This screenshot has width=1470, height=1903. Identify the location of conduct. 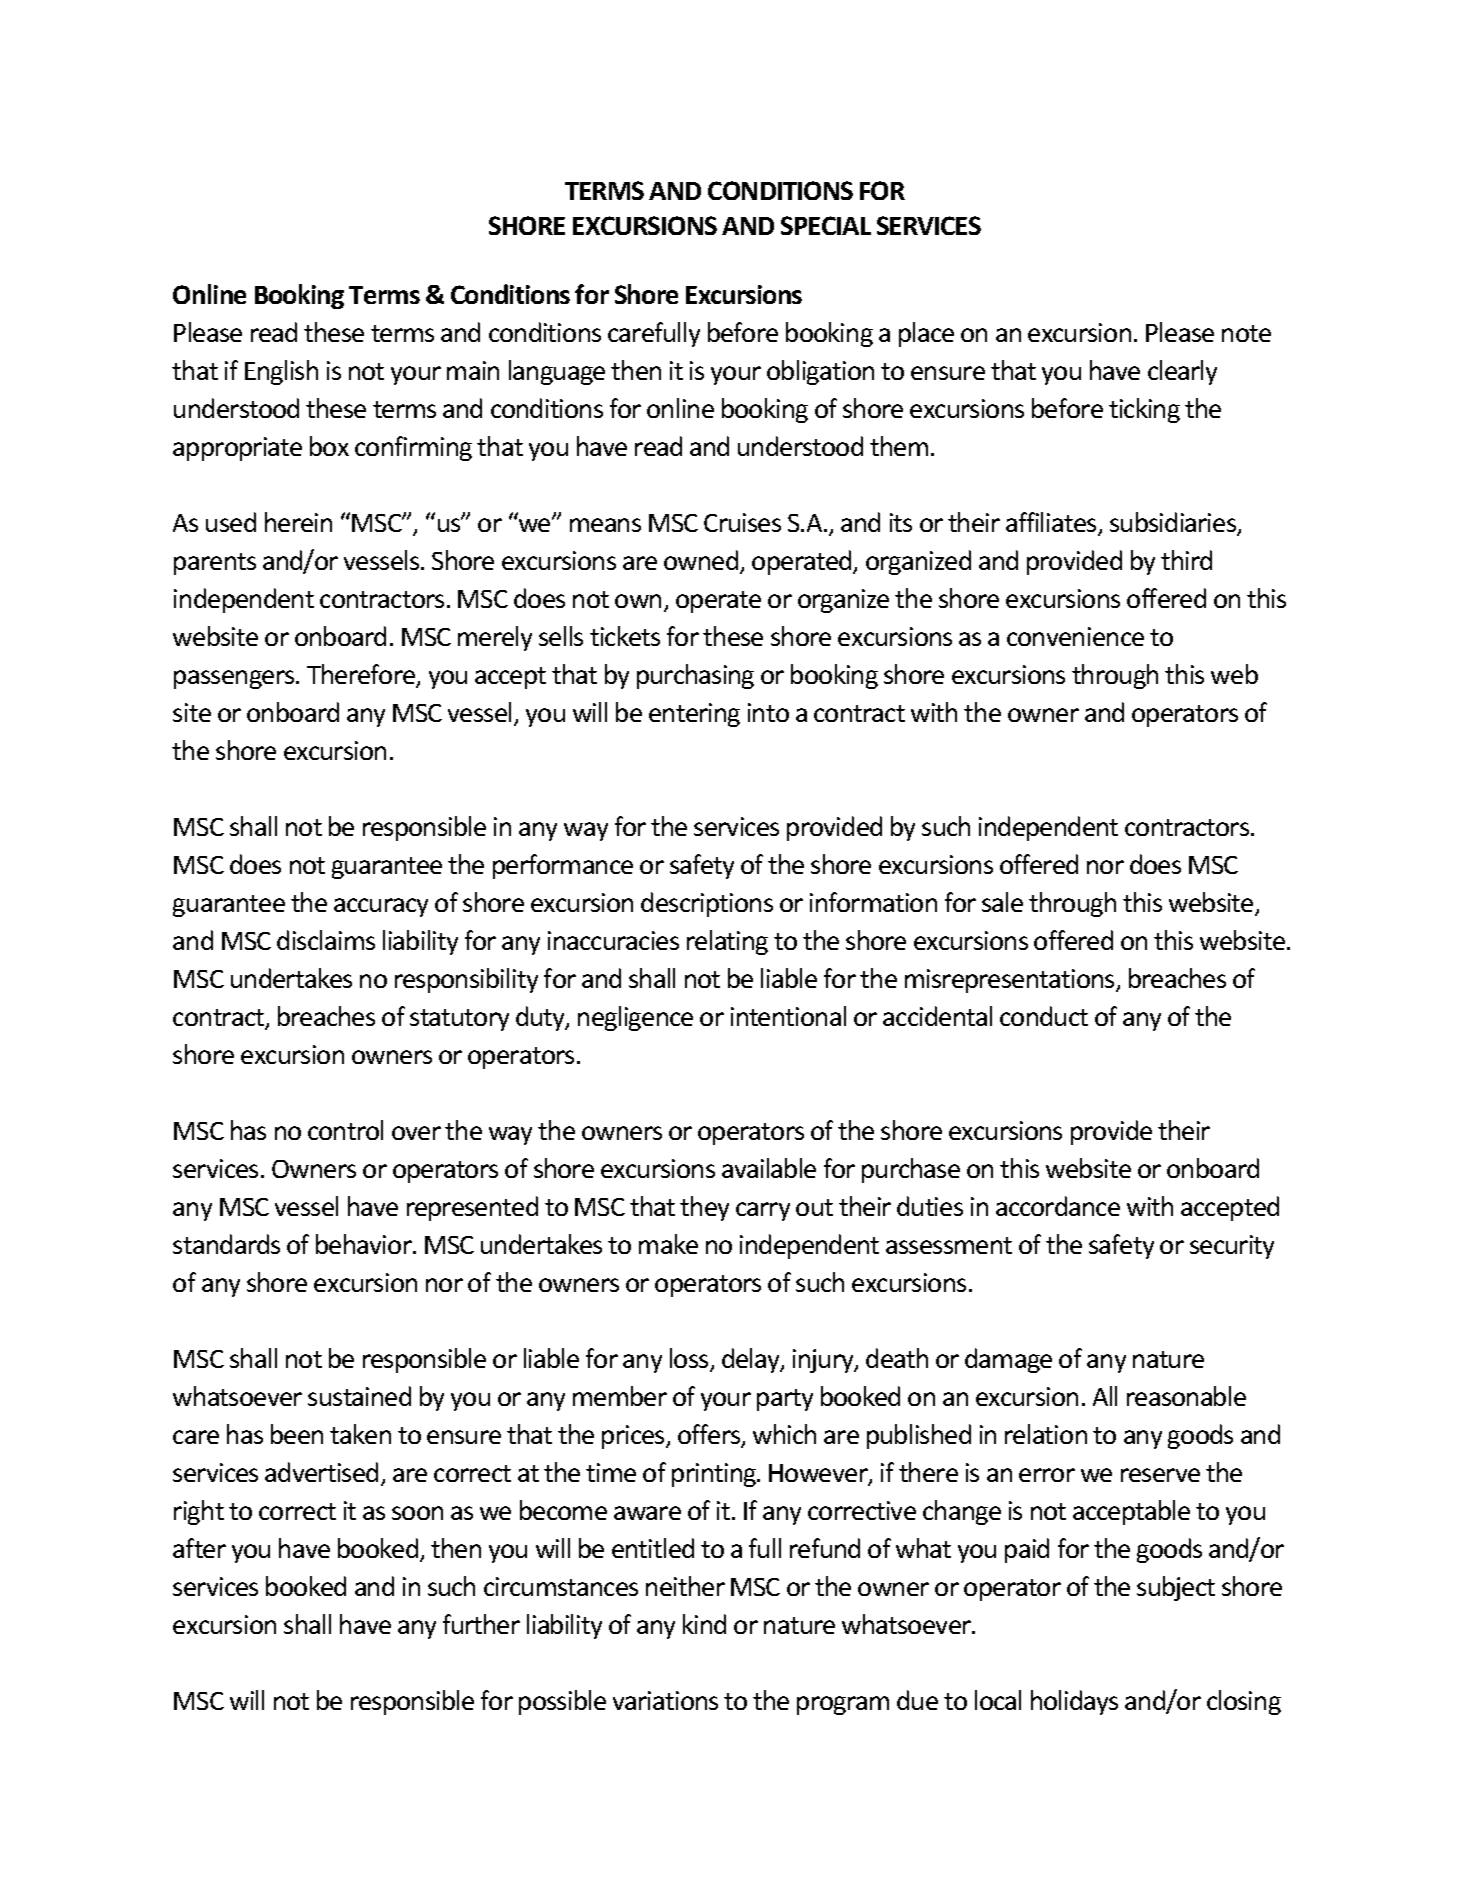
(1044, 1016).
